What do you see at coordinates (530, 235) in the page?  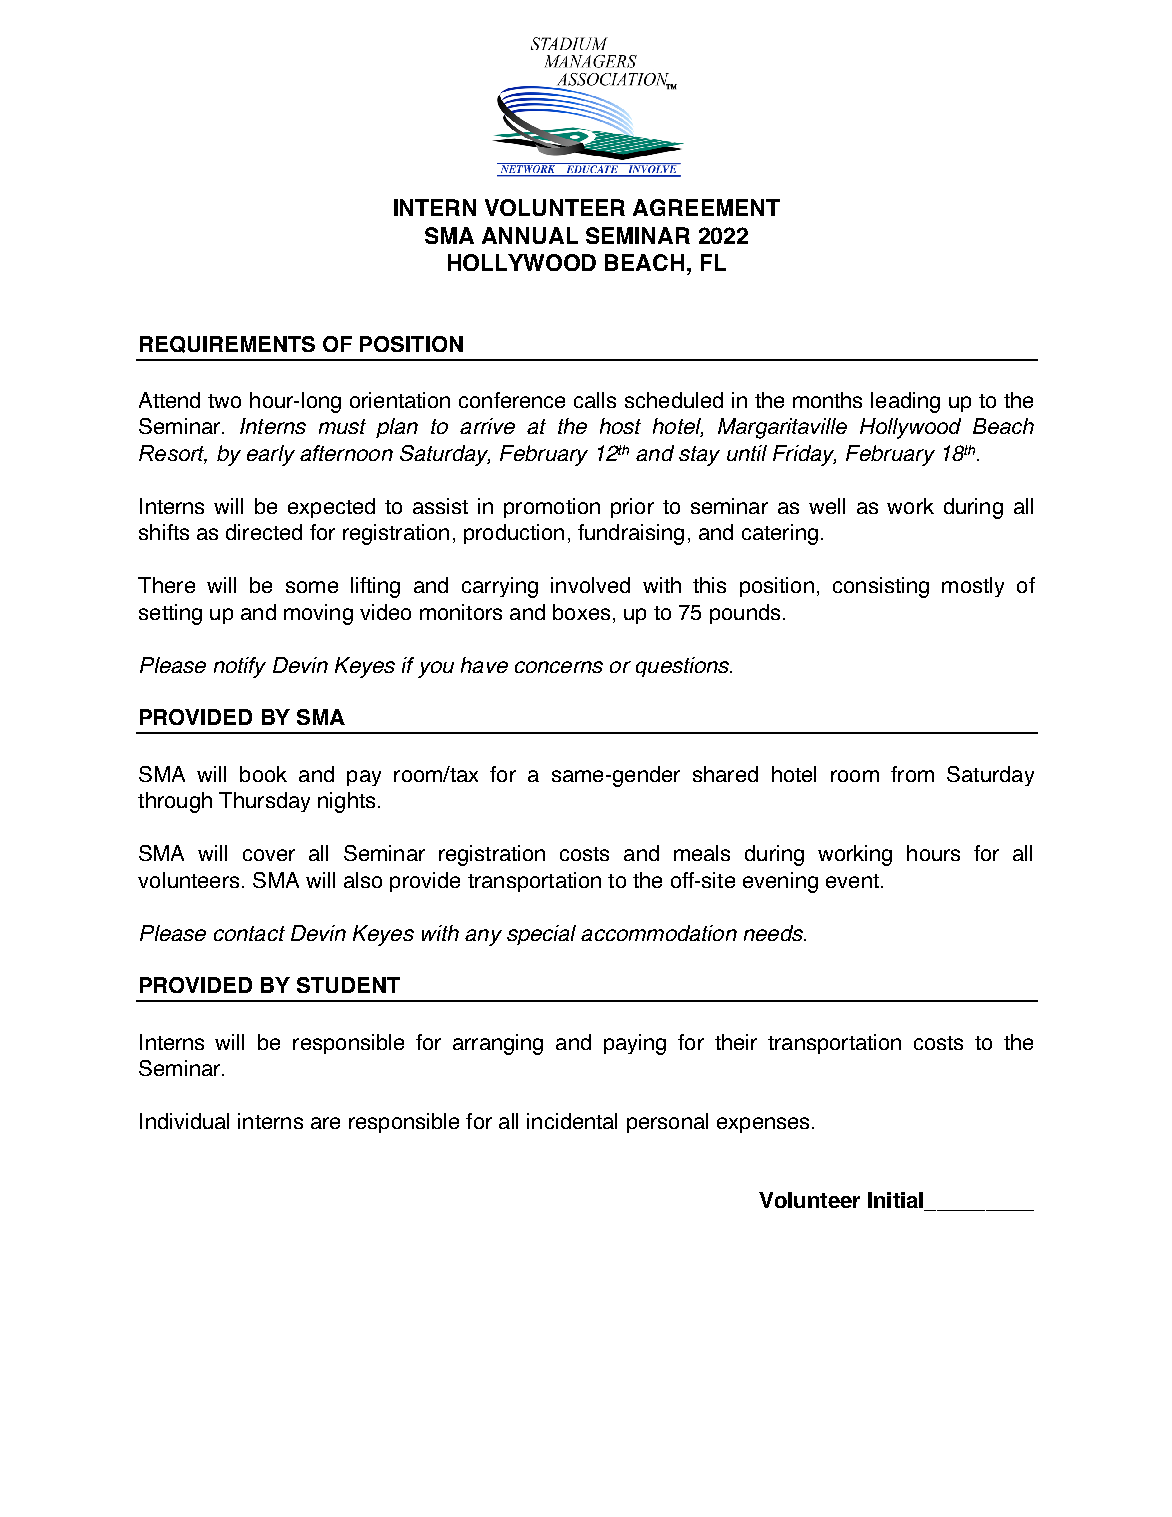 I see `ANNUAL` at bounding box center [530, 235].
